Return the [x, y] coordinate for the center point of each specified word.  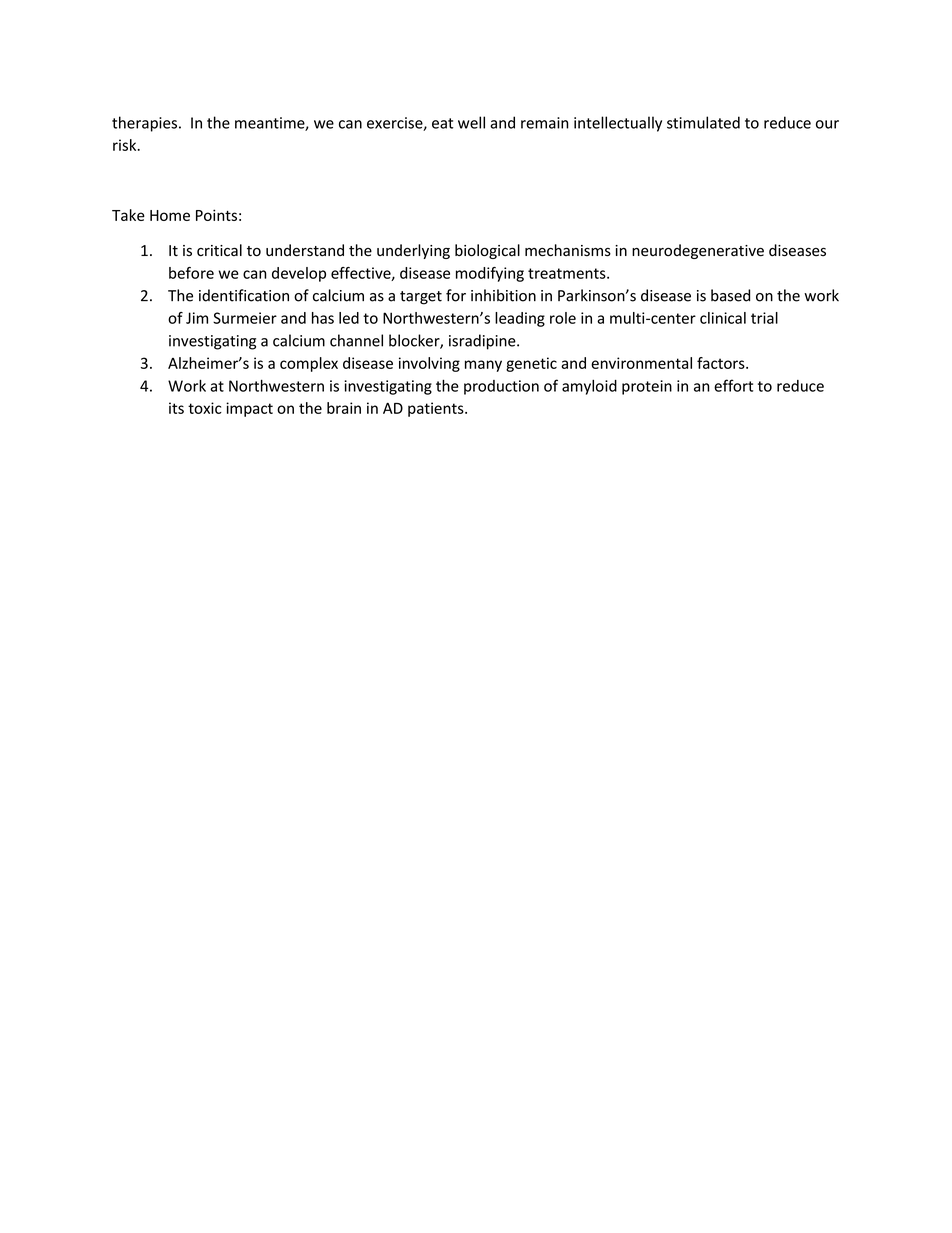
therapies [146, 124]
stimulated [703, 122]
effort [733, 385]
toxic [205, 408]
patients [437, 409]
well [471, 122]
